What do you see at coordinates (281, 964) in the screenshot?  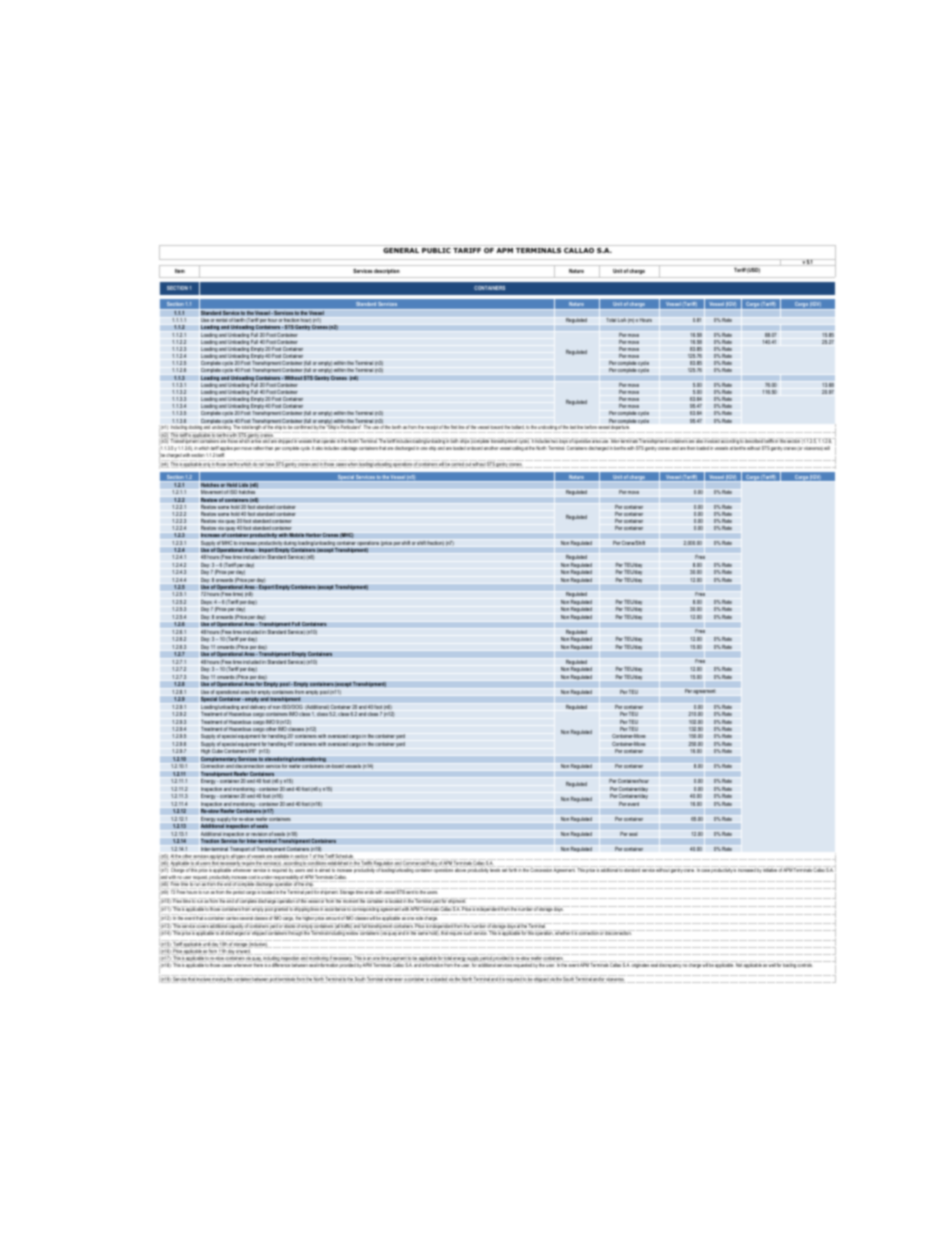 I see `difference` at bounding box center [281, 964].
